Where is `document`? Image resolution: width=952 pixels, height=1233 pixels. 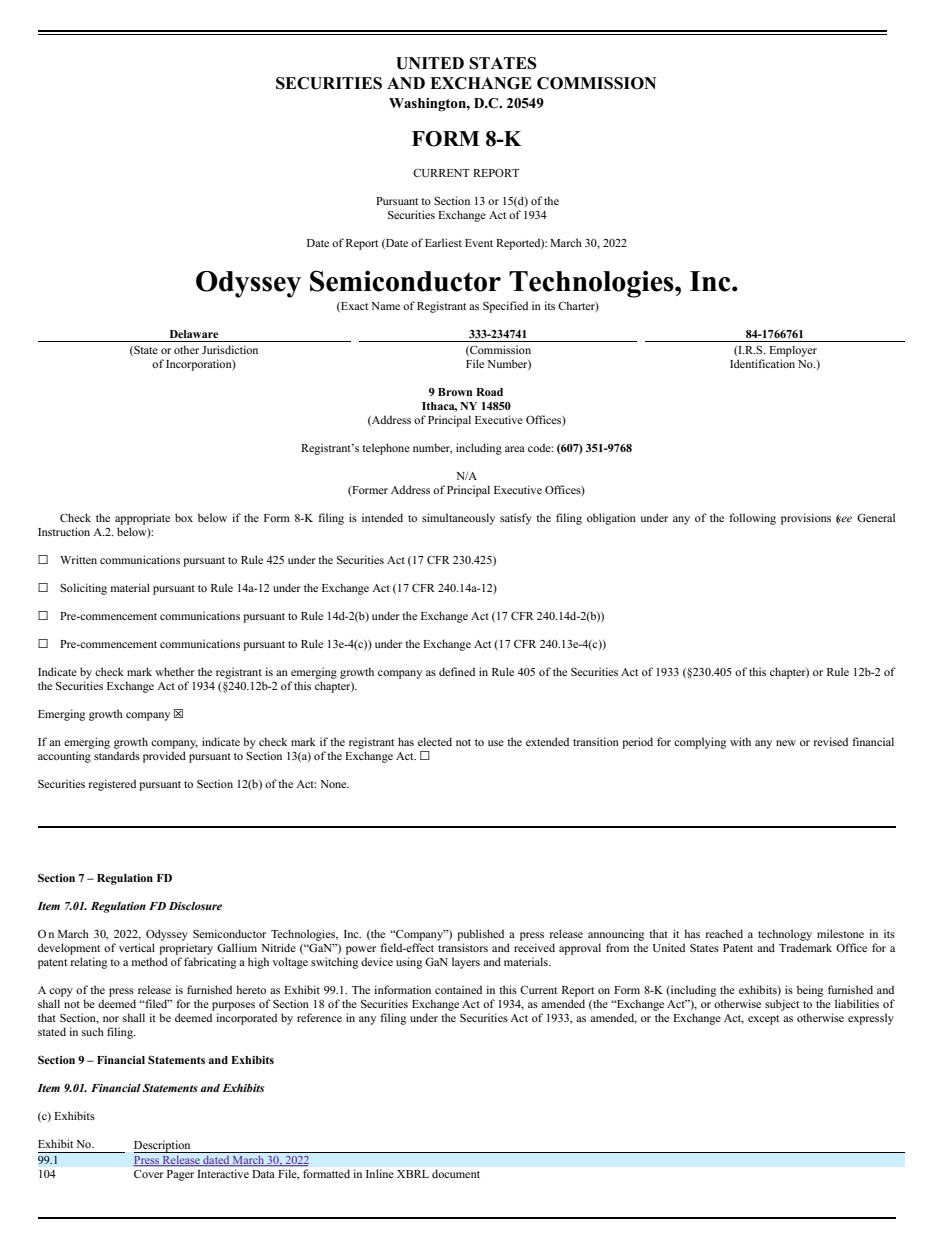 document is located at coordinates (456, 1173).
